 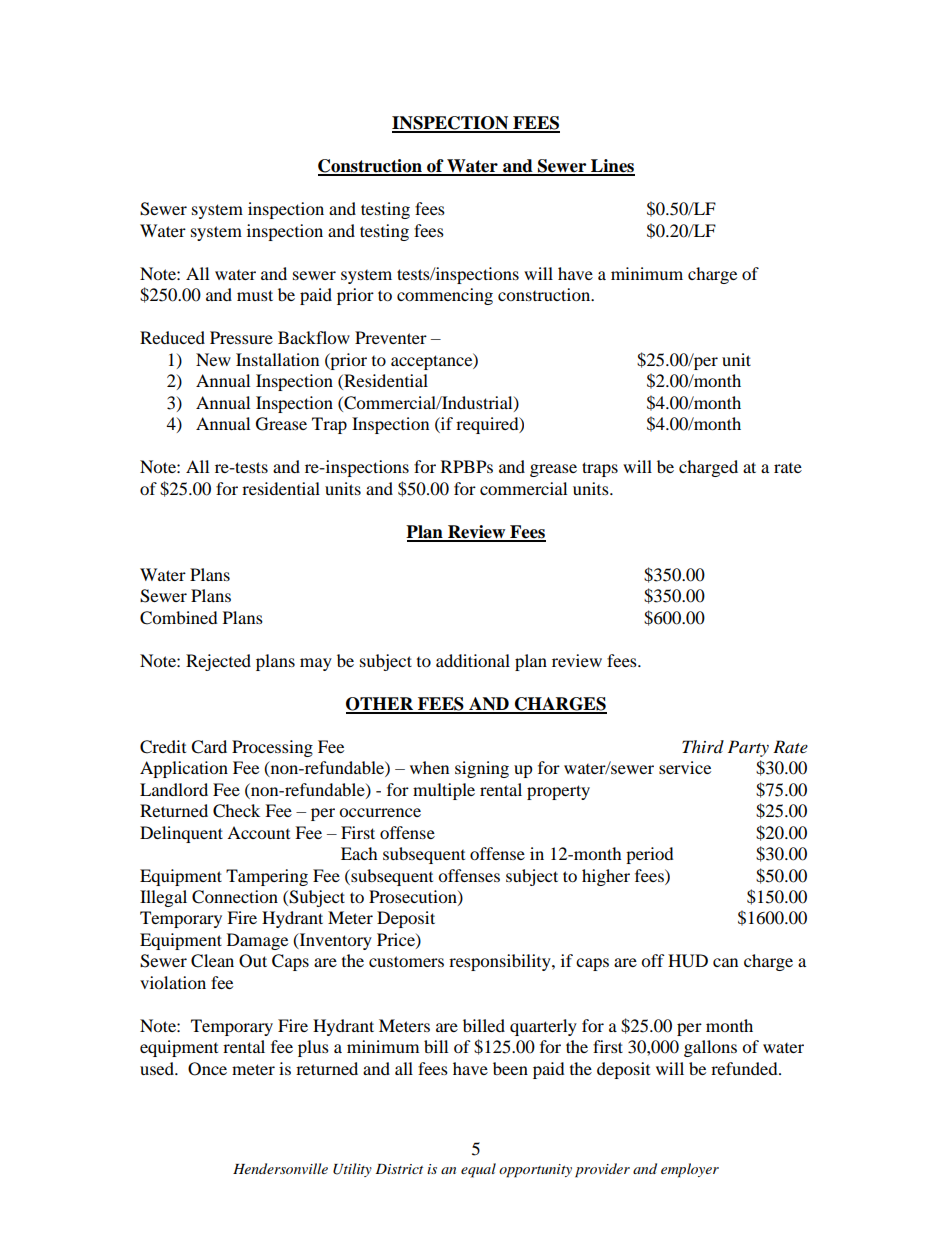 What do you see at coordinates (703, 746) in the page?
I see `Third` at bounding box center [703, 746].
